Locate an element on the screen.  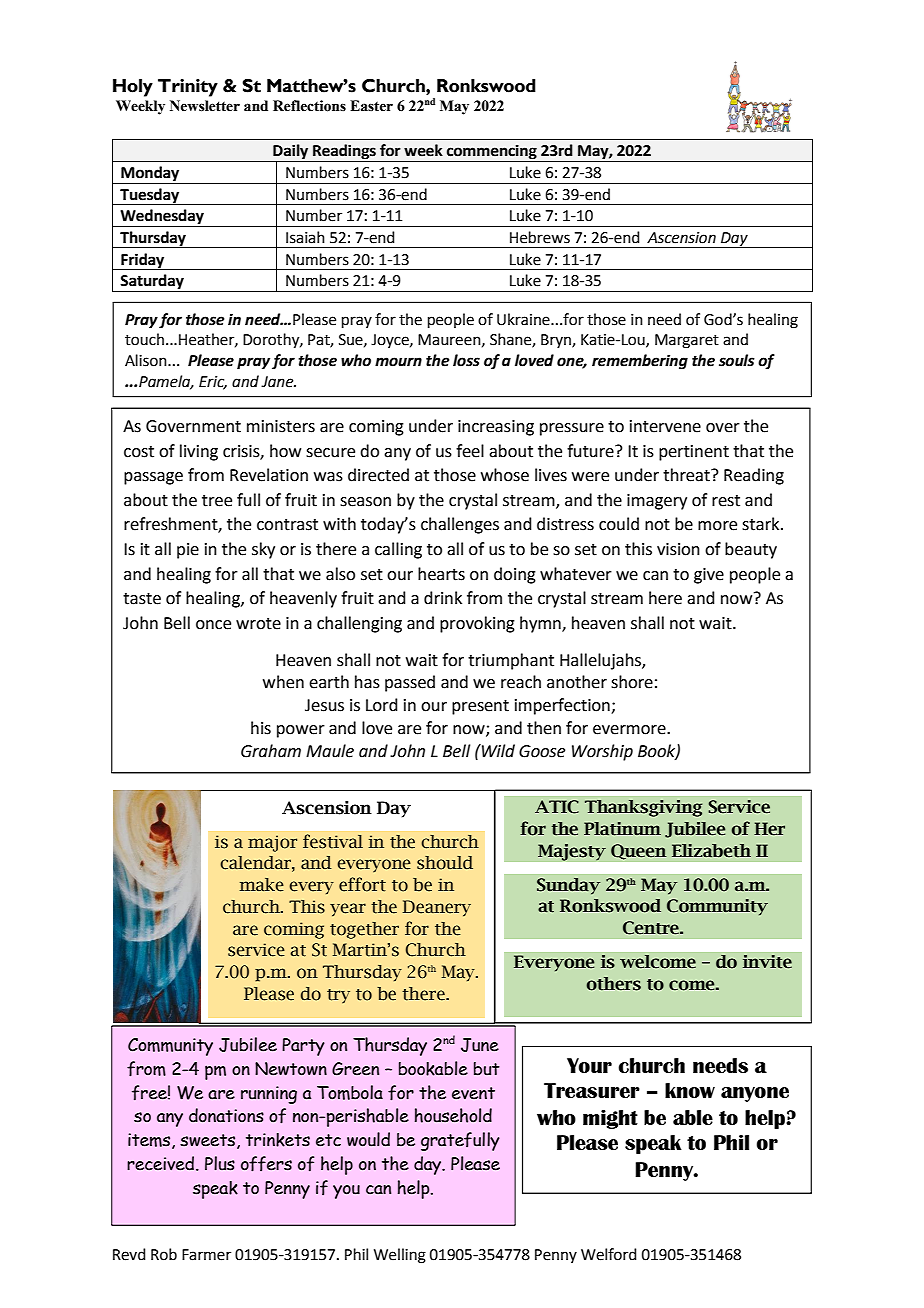
Newsletter is located at coordinates (205, 106).
